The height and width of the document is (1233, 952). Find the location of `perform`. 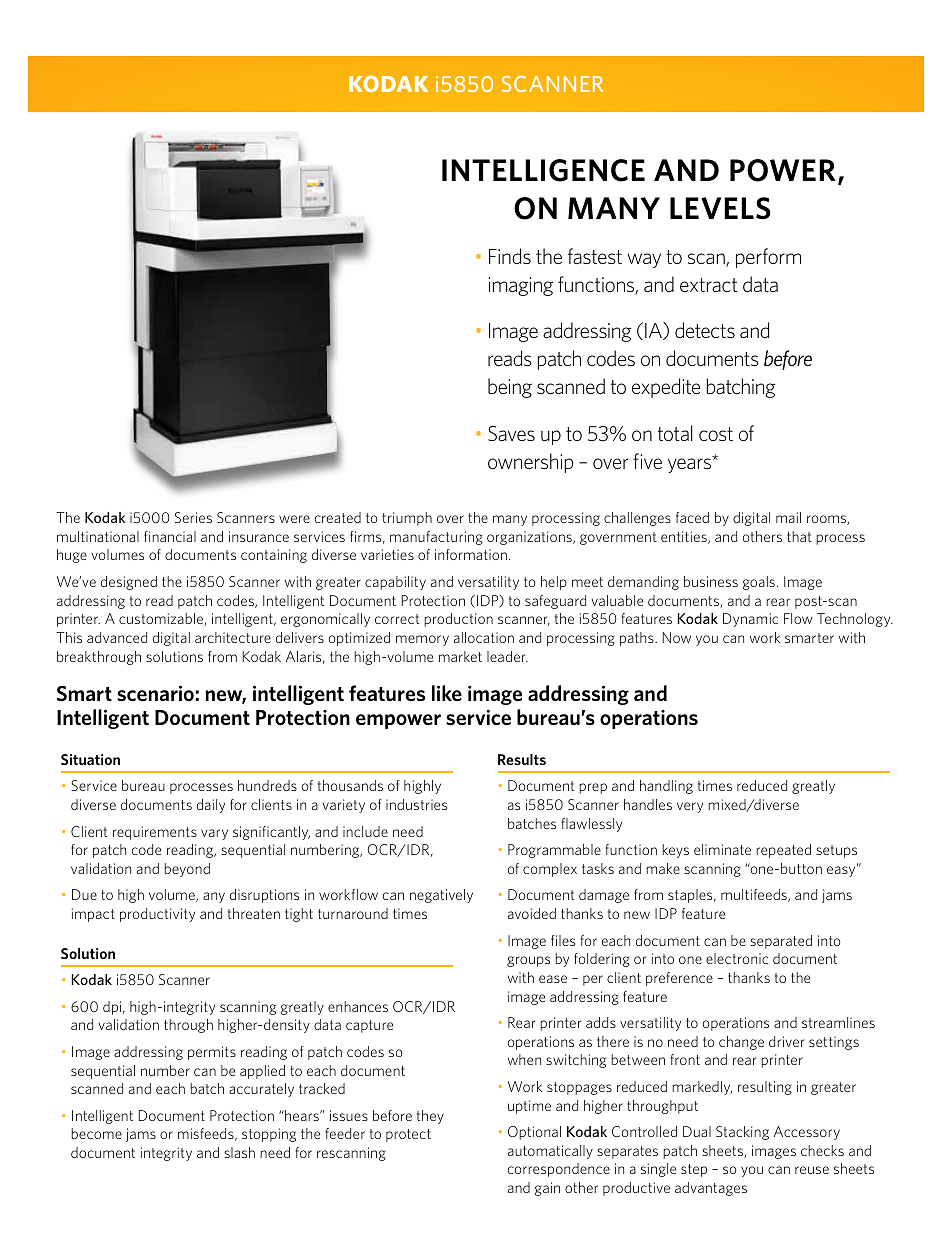

perform is located at coordinates (768, 258).
